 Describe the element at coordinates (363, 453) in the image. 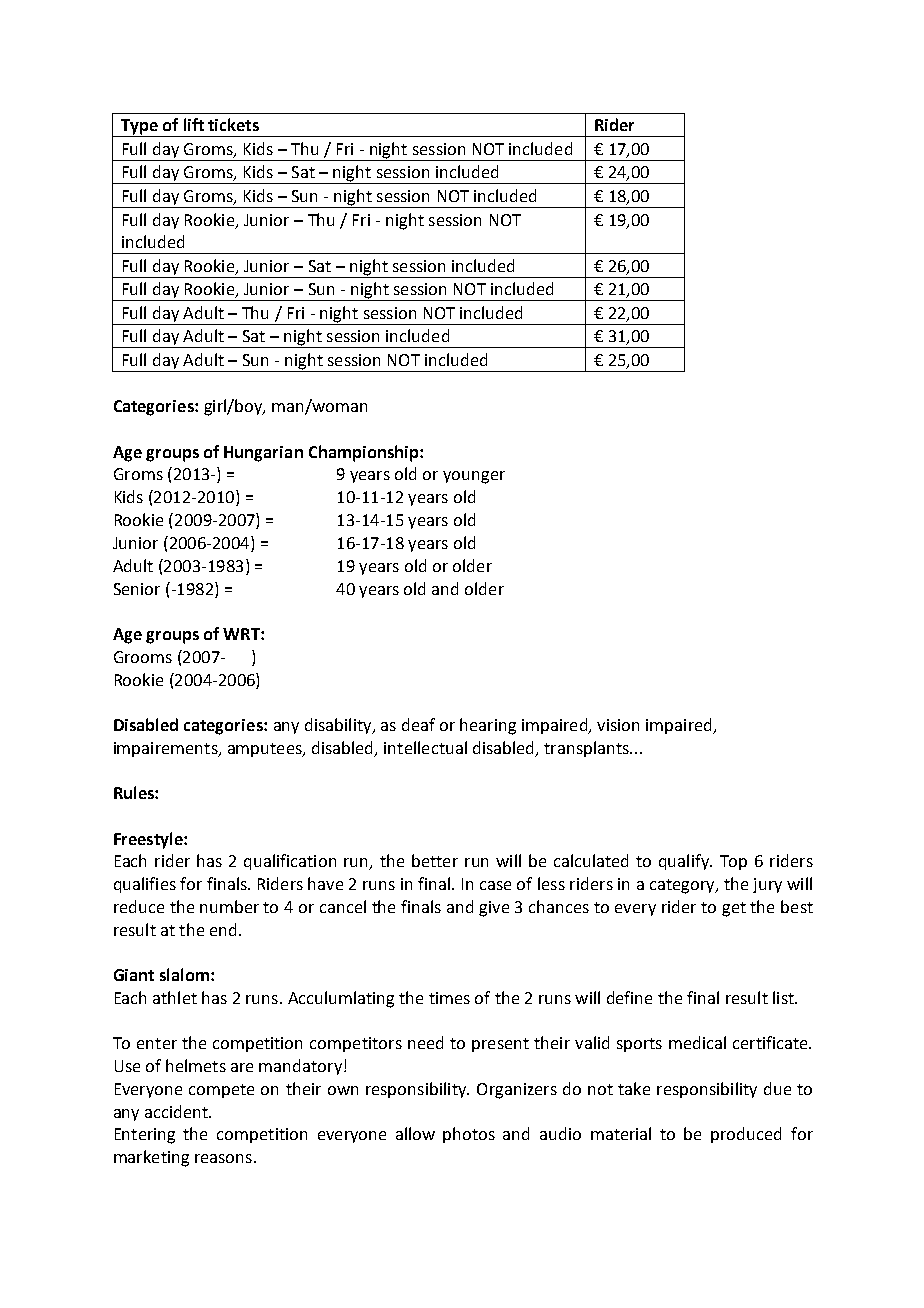

I see `Championship` at that location.
